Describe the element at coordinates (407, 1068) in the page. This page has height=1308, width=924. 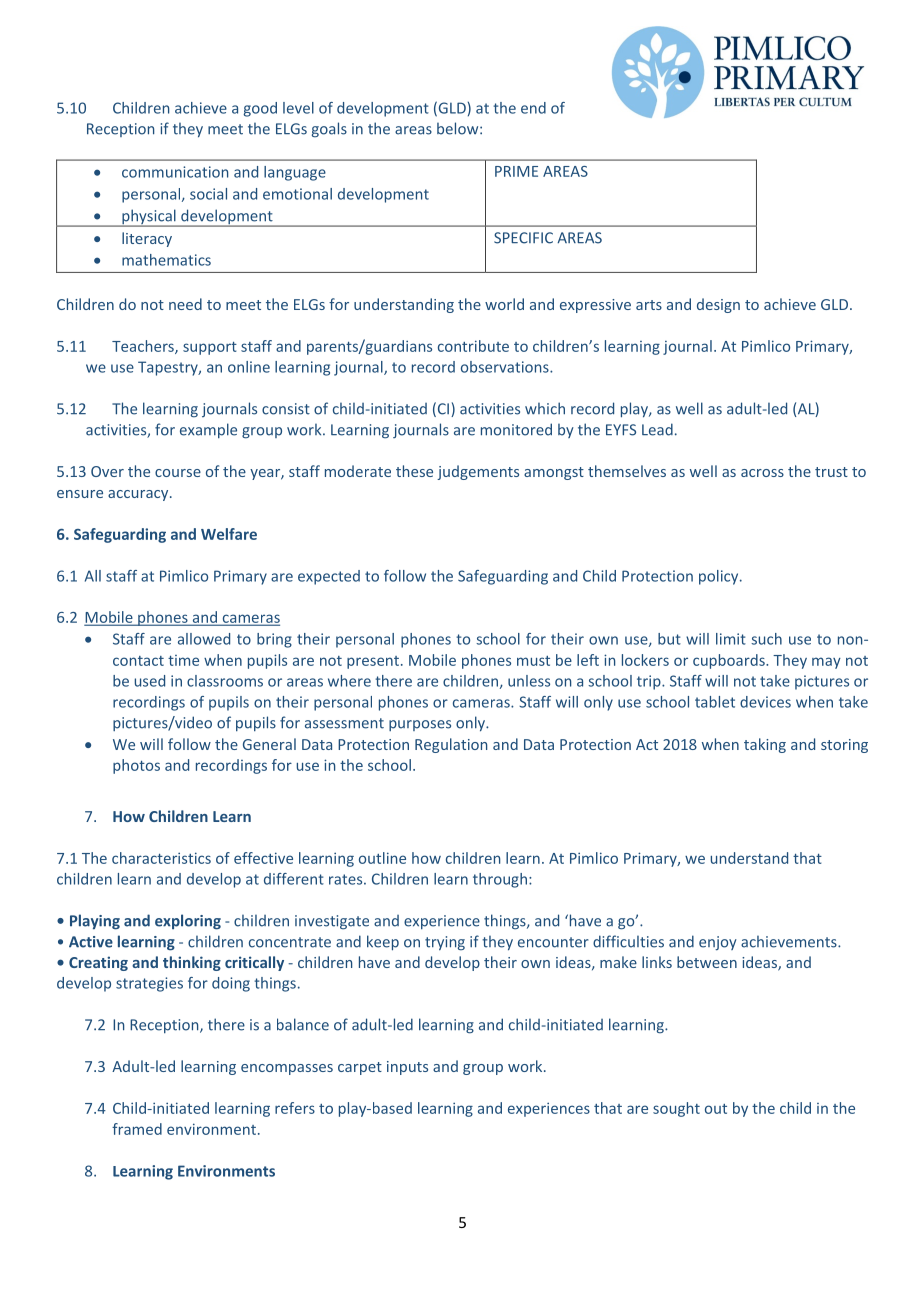
I see `inputs` at that location.
